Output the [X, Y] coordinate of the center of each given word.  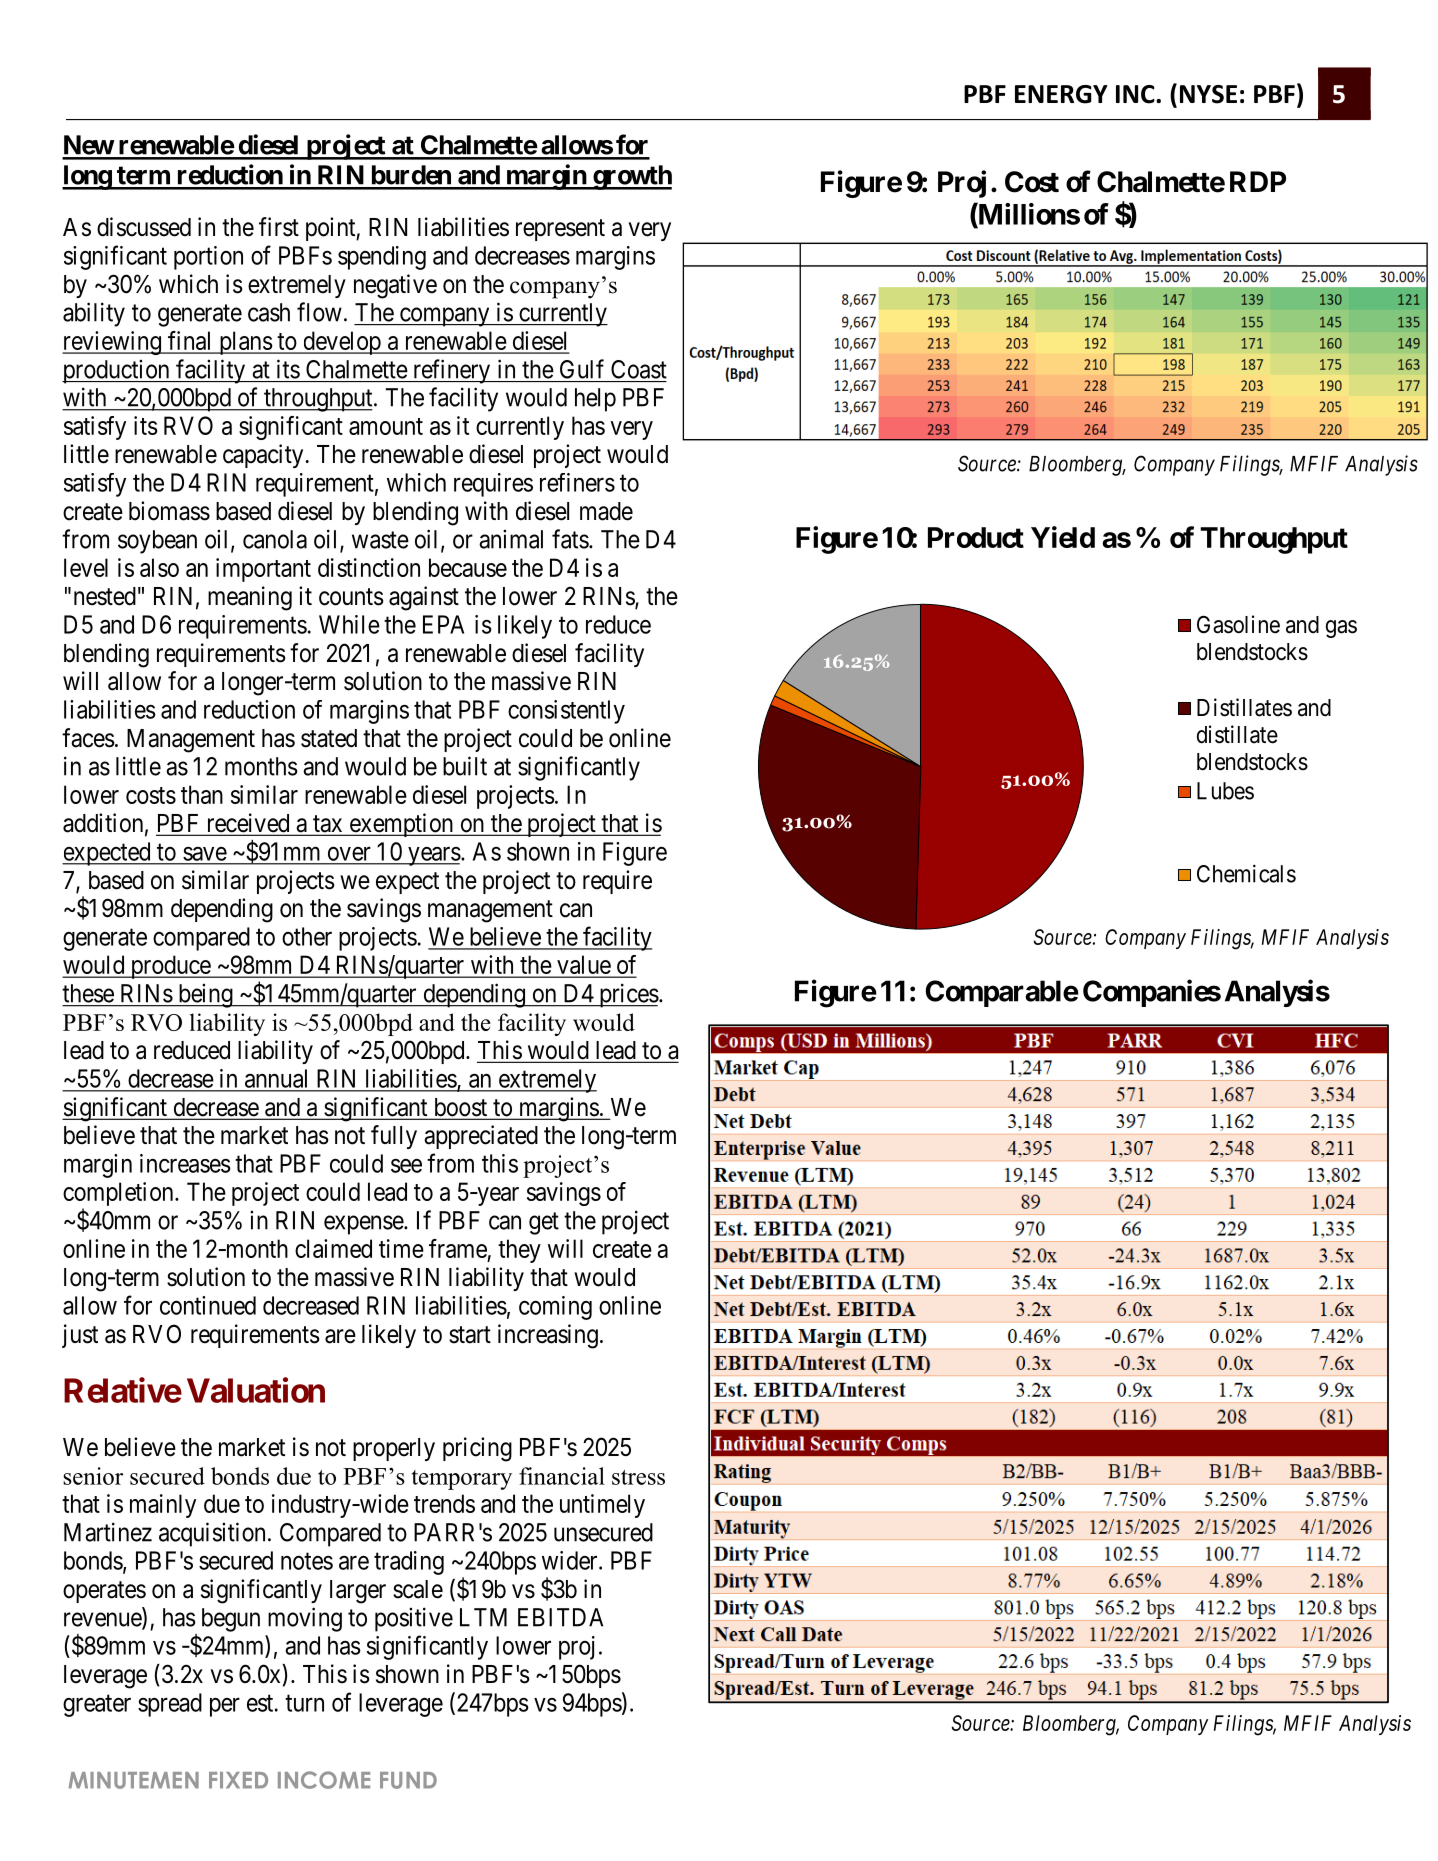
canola [275, 539]
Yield [1063, 537]
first [279, 227]
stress [638, 1477]
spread [170, 1705]
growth [631, 177]
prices [628, 995]
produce [170, 967]
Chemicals [1246, 873]
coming [555, 1308]
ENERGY [1061, 94]
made [606, 511]
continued [208, 1305]
